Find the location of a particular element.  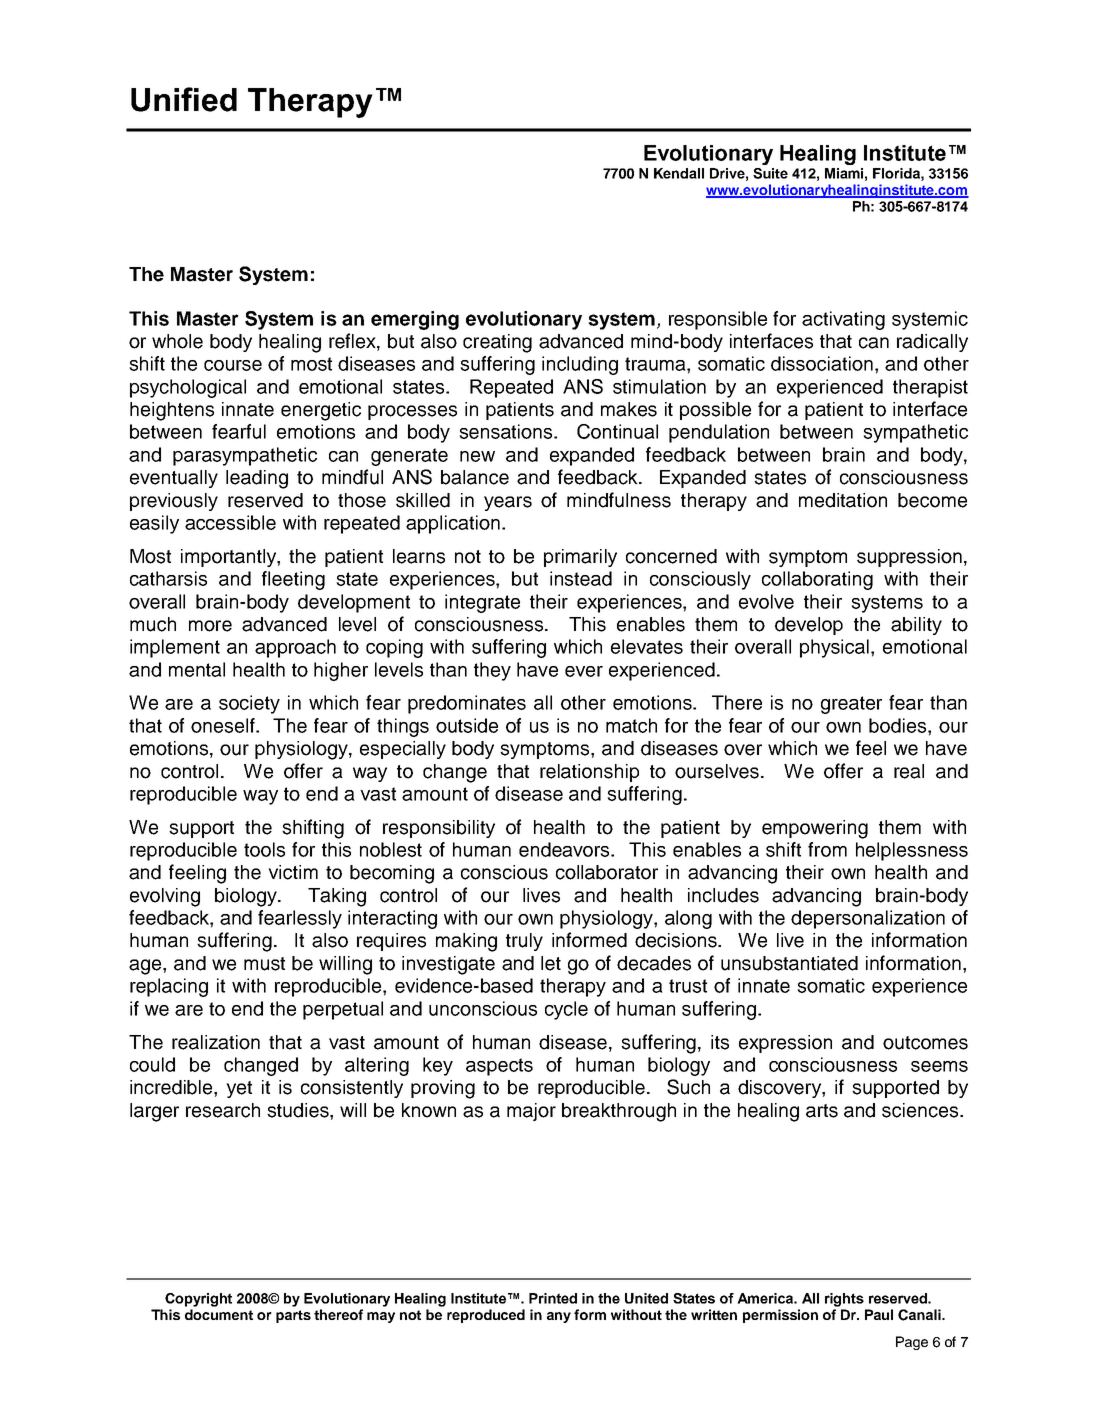

leading is located at coordinates (257, 479).
